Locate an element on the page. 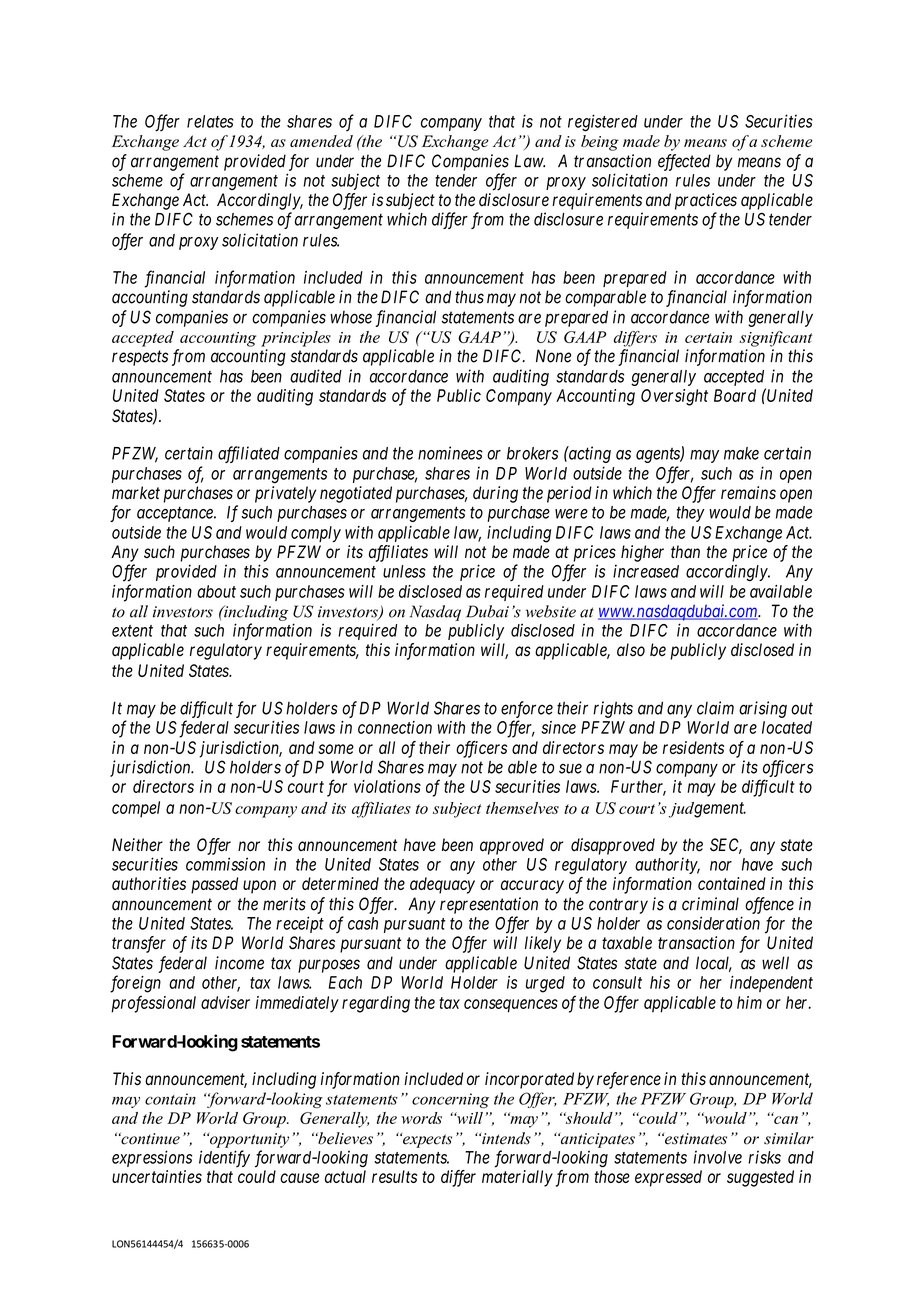 This document has width=924, height=1308. commission is located at coordinates (225, 864).
